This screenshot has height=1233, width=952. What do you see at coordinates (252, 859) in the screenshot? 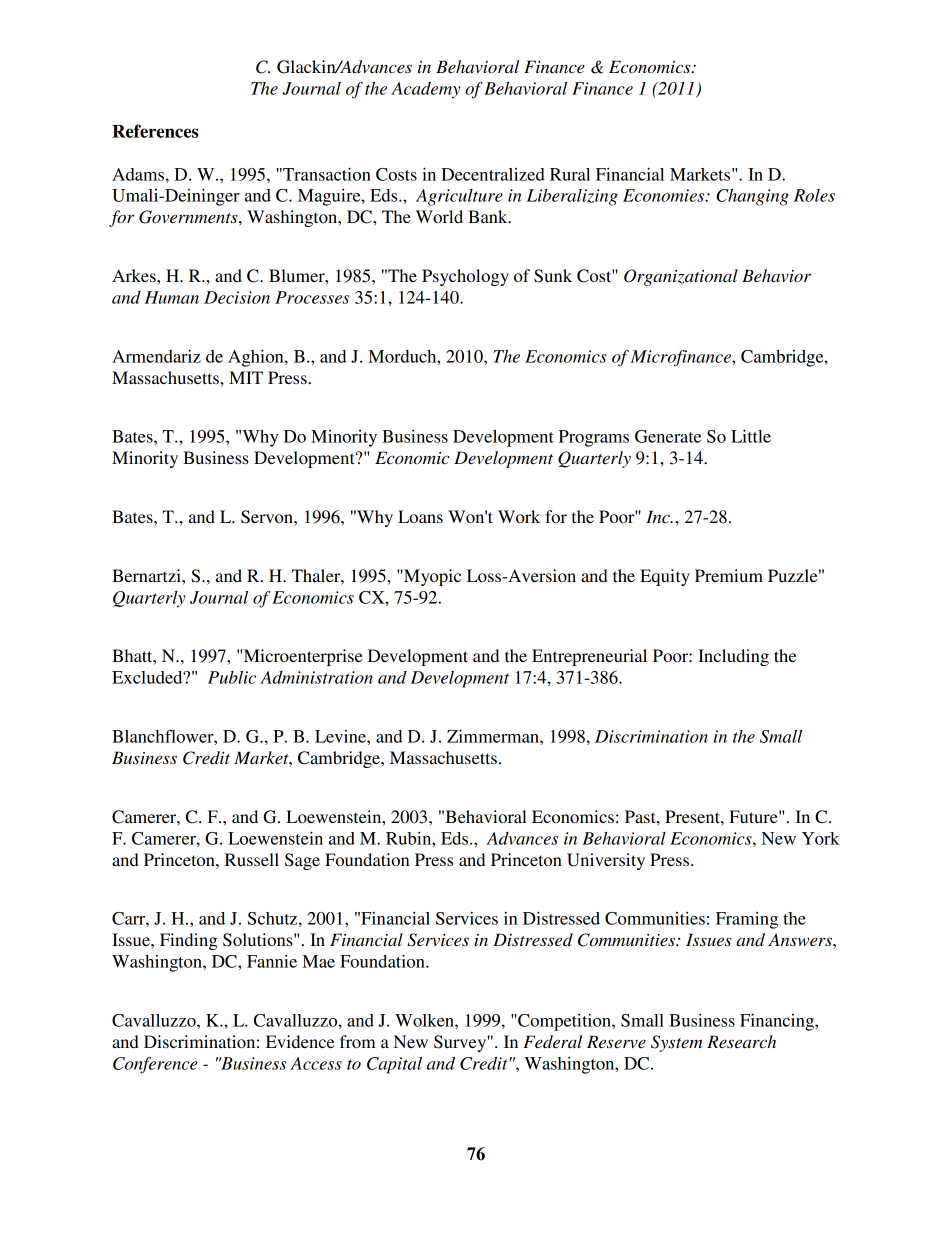
I see `Russell` at bounding box center [252, 859].
